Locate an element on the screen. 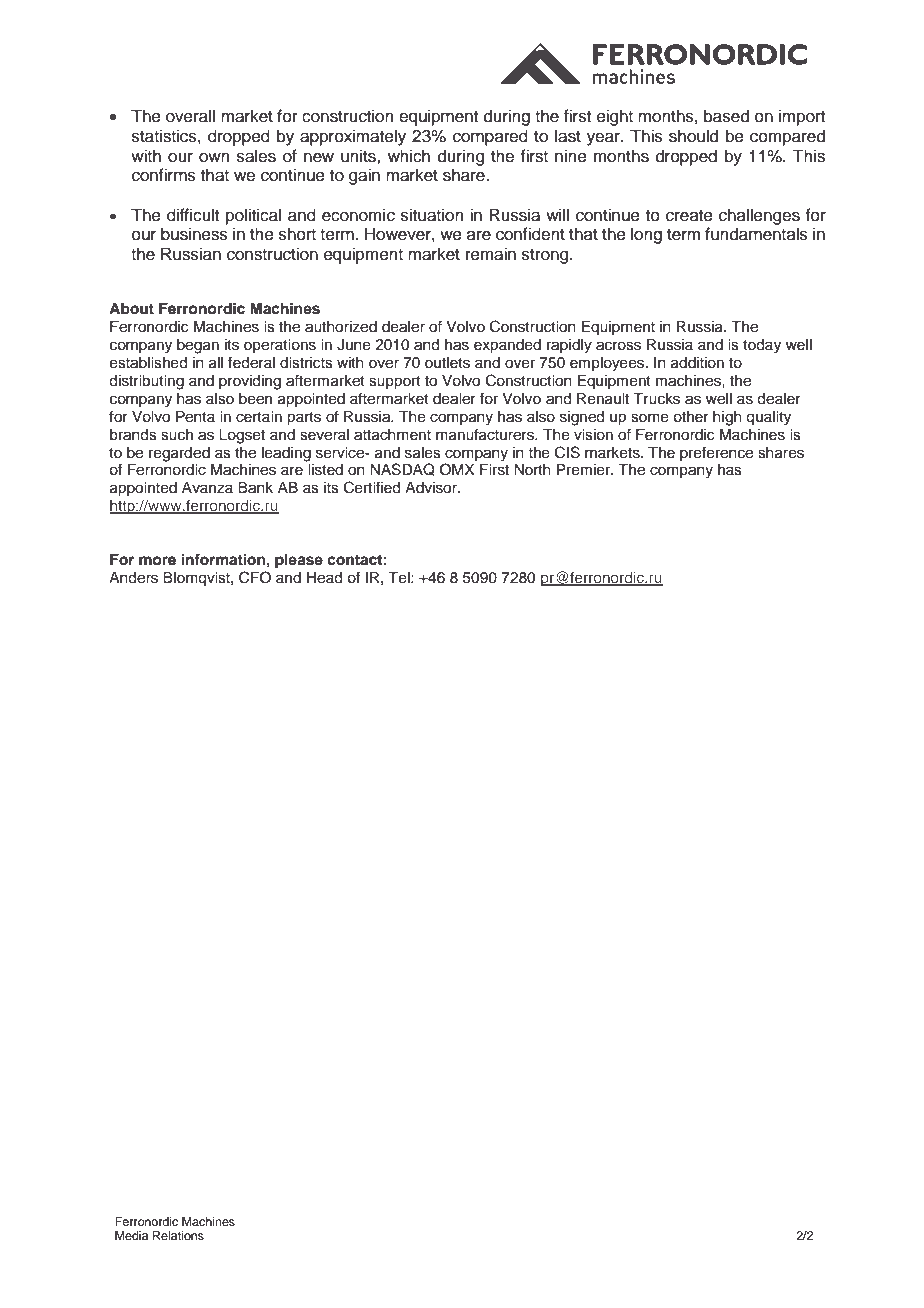  which is located at coordinates (409, 156).
